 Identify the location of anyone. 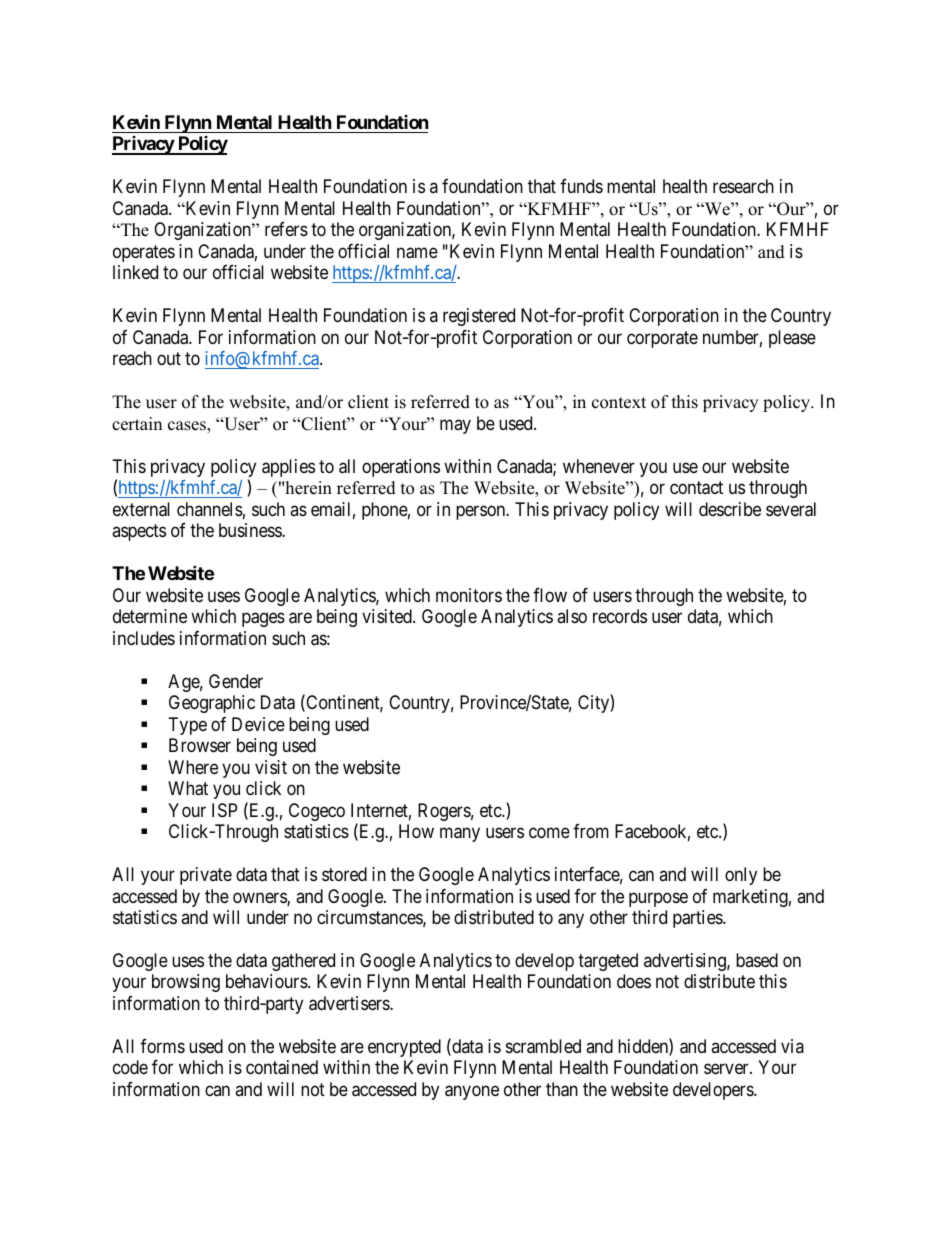
(472, 1092).
